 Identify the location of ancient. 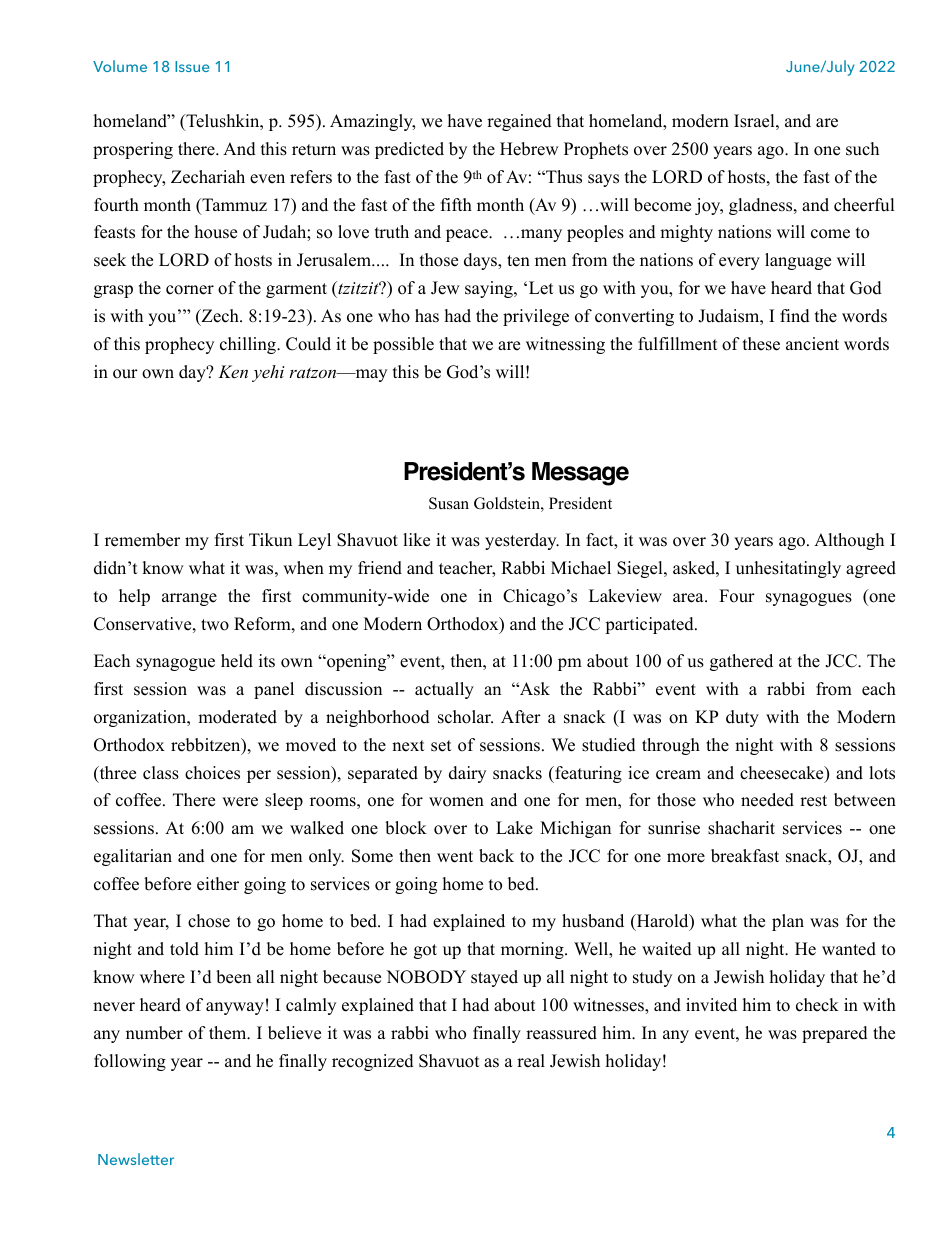
(812, 344).
